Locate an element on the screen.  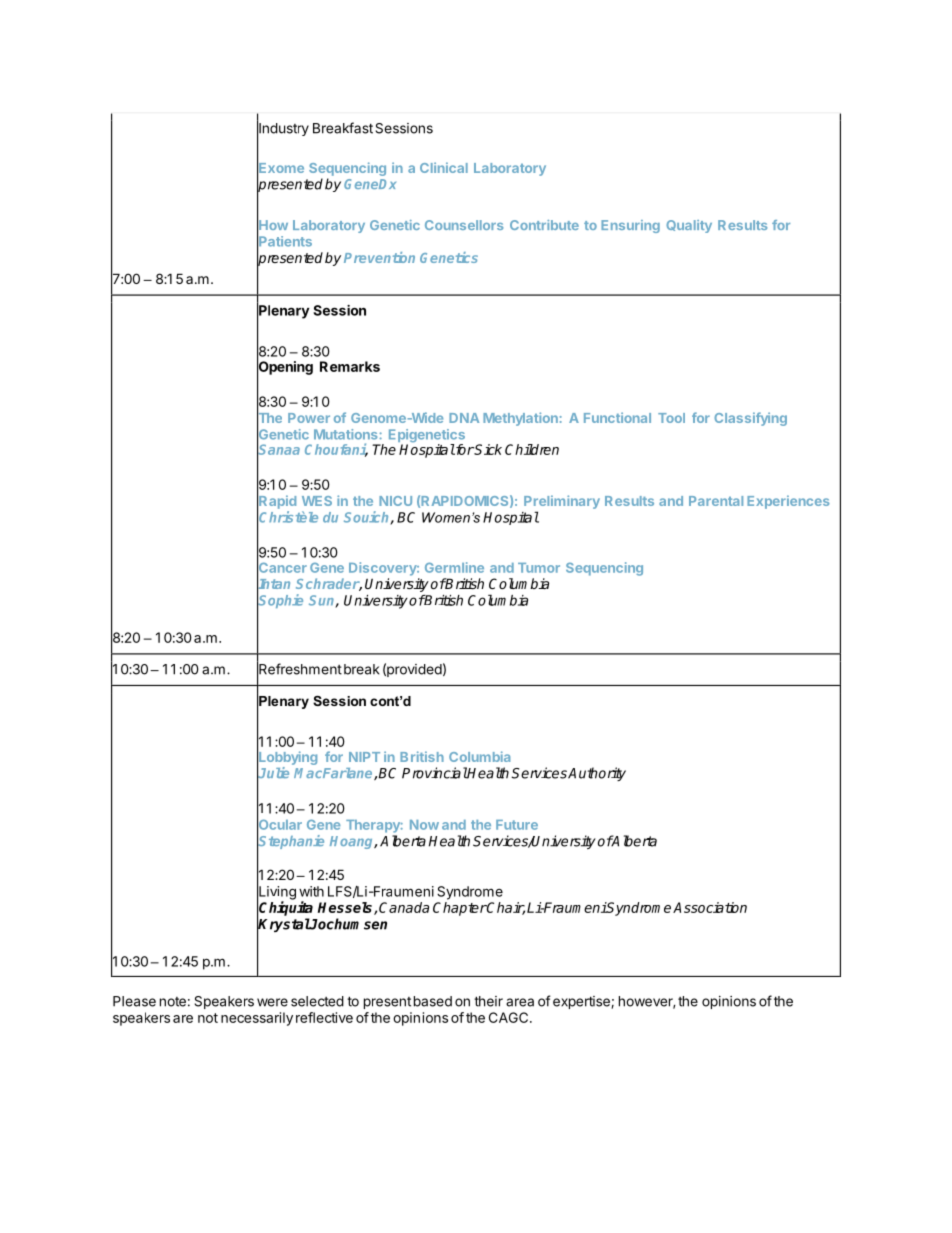
Cancer is located at coordinates (282, 567).
